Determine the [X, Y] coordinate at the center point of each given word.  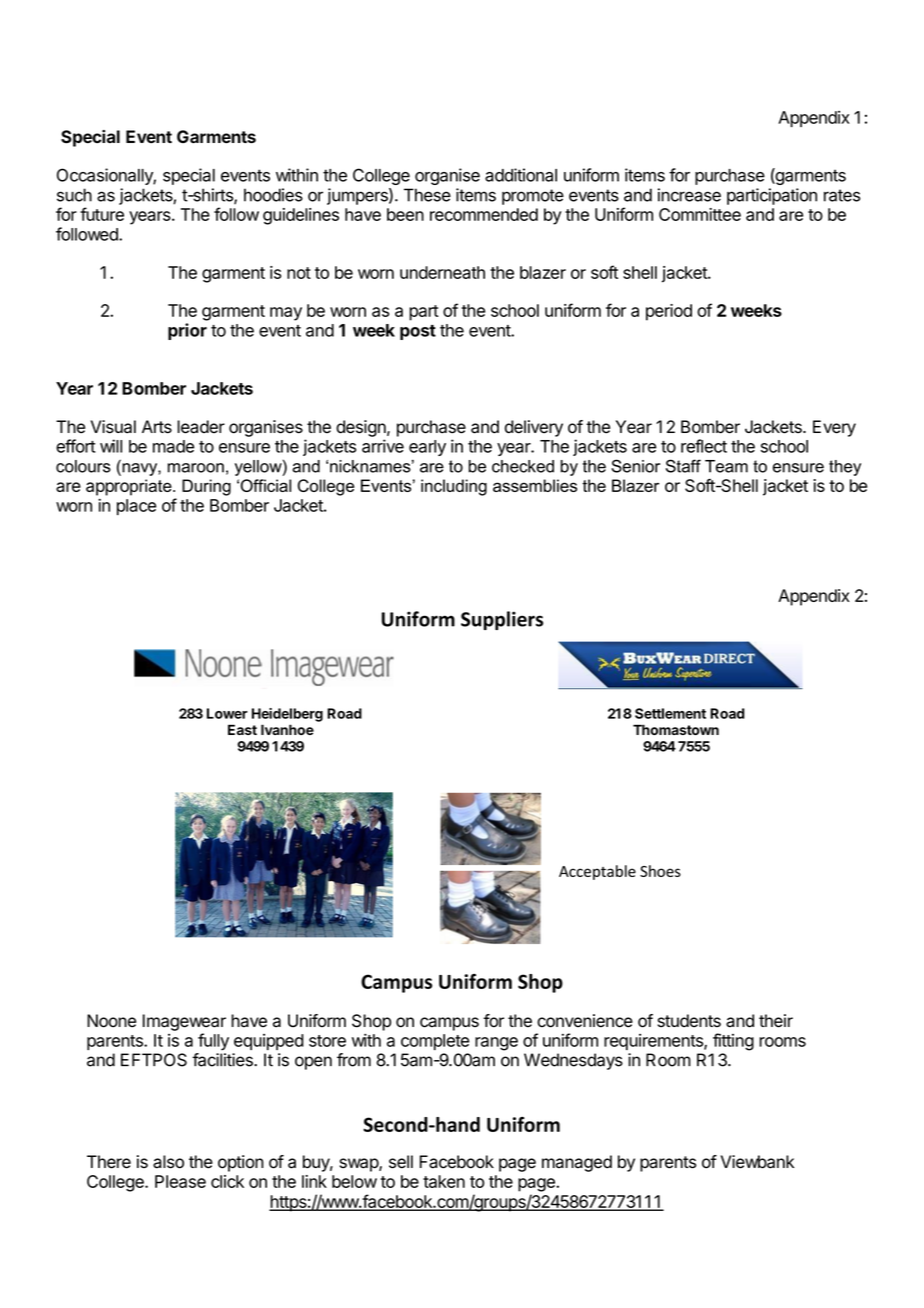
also [168, 1162]
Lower [227, 713]
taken [444, 1181]
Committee [700, 214]
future [102, 214]
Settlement [670, 713]
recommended [484, 214]
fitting [733, 1042]
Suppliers [502, 620]
